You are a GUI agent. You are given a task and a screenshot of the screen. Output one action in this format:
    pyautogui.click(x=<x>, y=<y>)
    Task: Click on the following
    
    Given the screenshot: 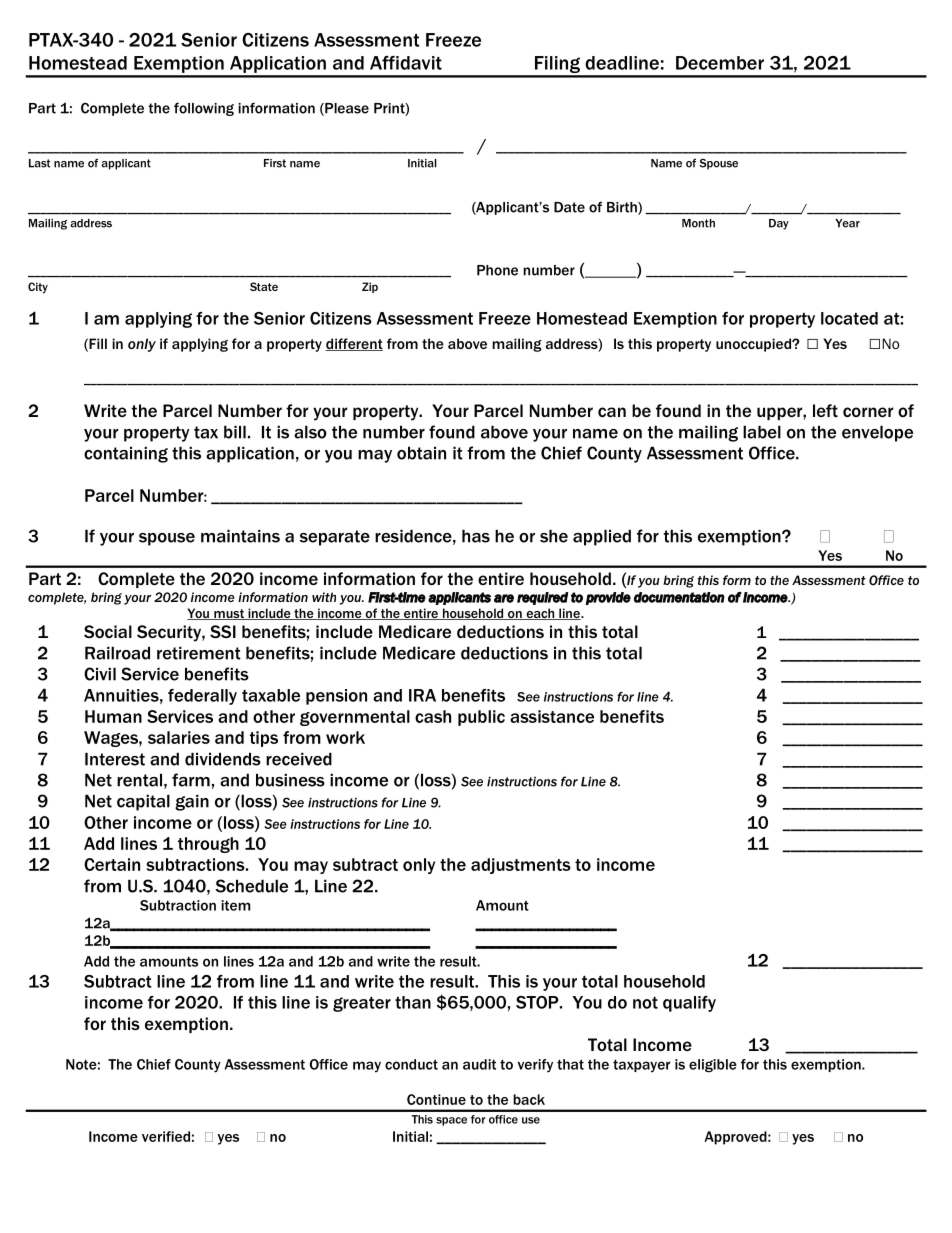 What is the action you would take?
    pyautogui.click(x=204, y=109)
